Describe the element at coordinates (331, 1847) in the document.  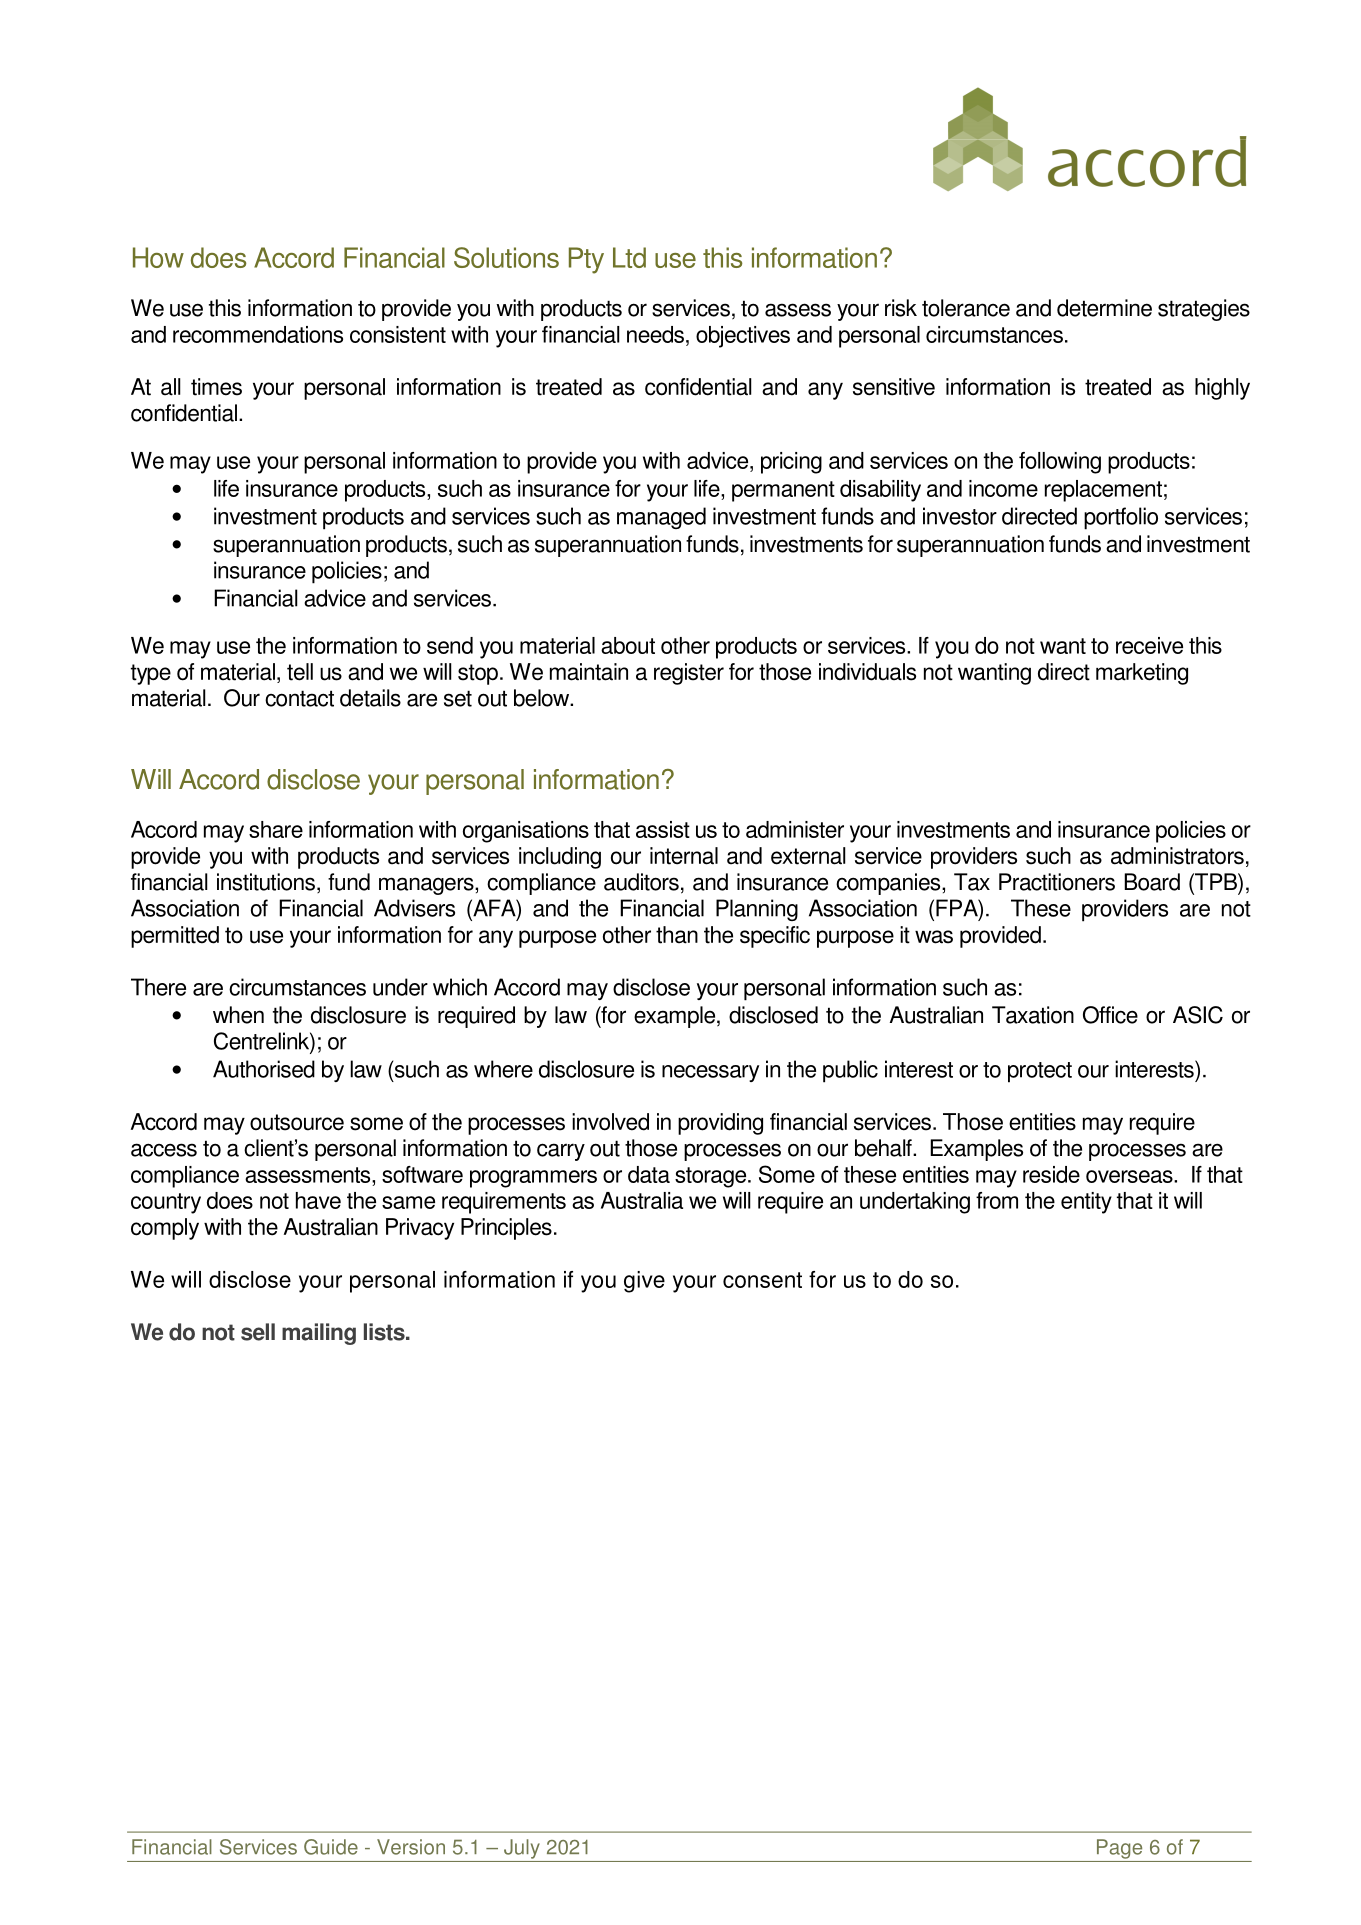
I see `Guide` at that location.
